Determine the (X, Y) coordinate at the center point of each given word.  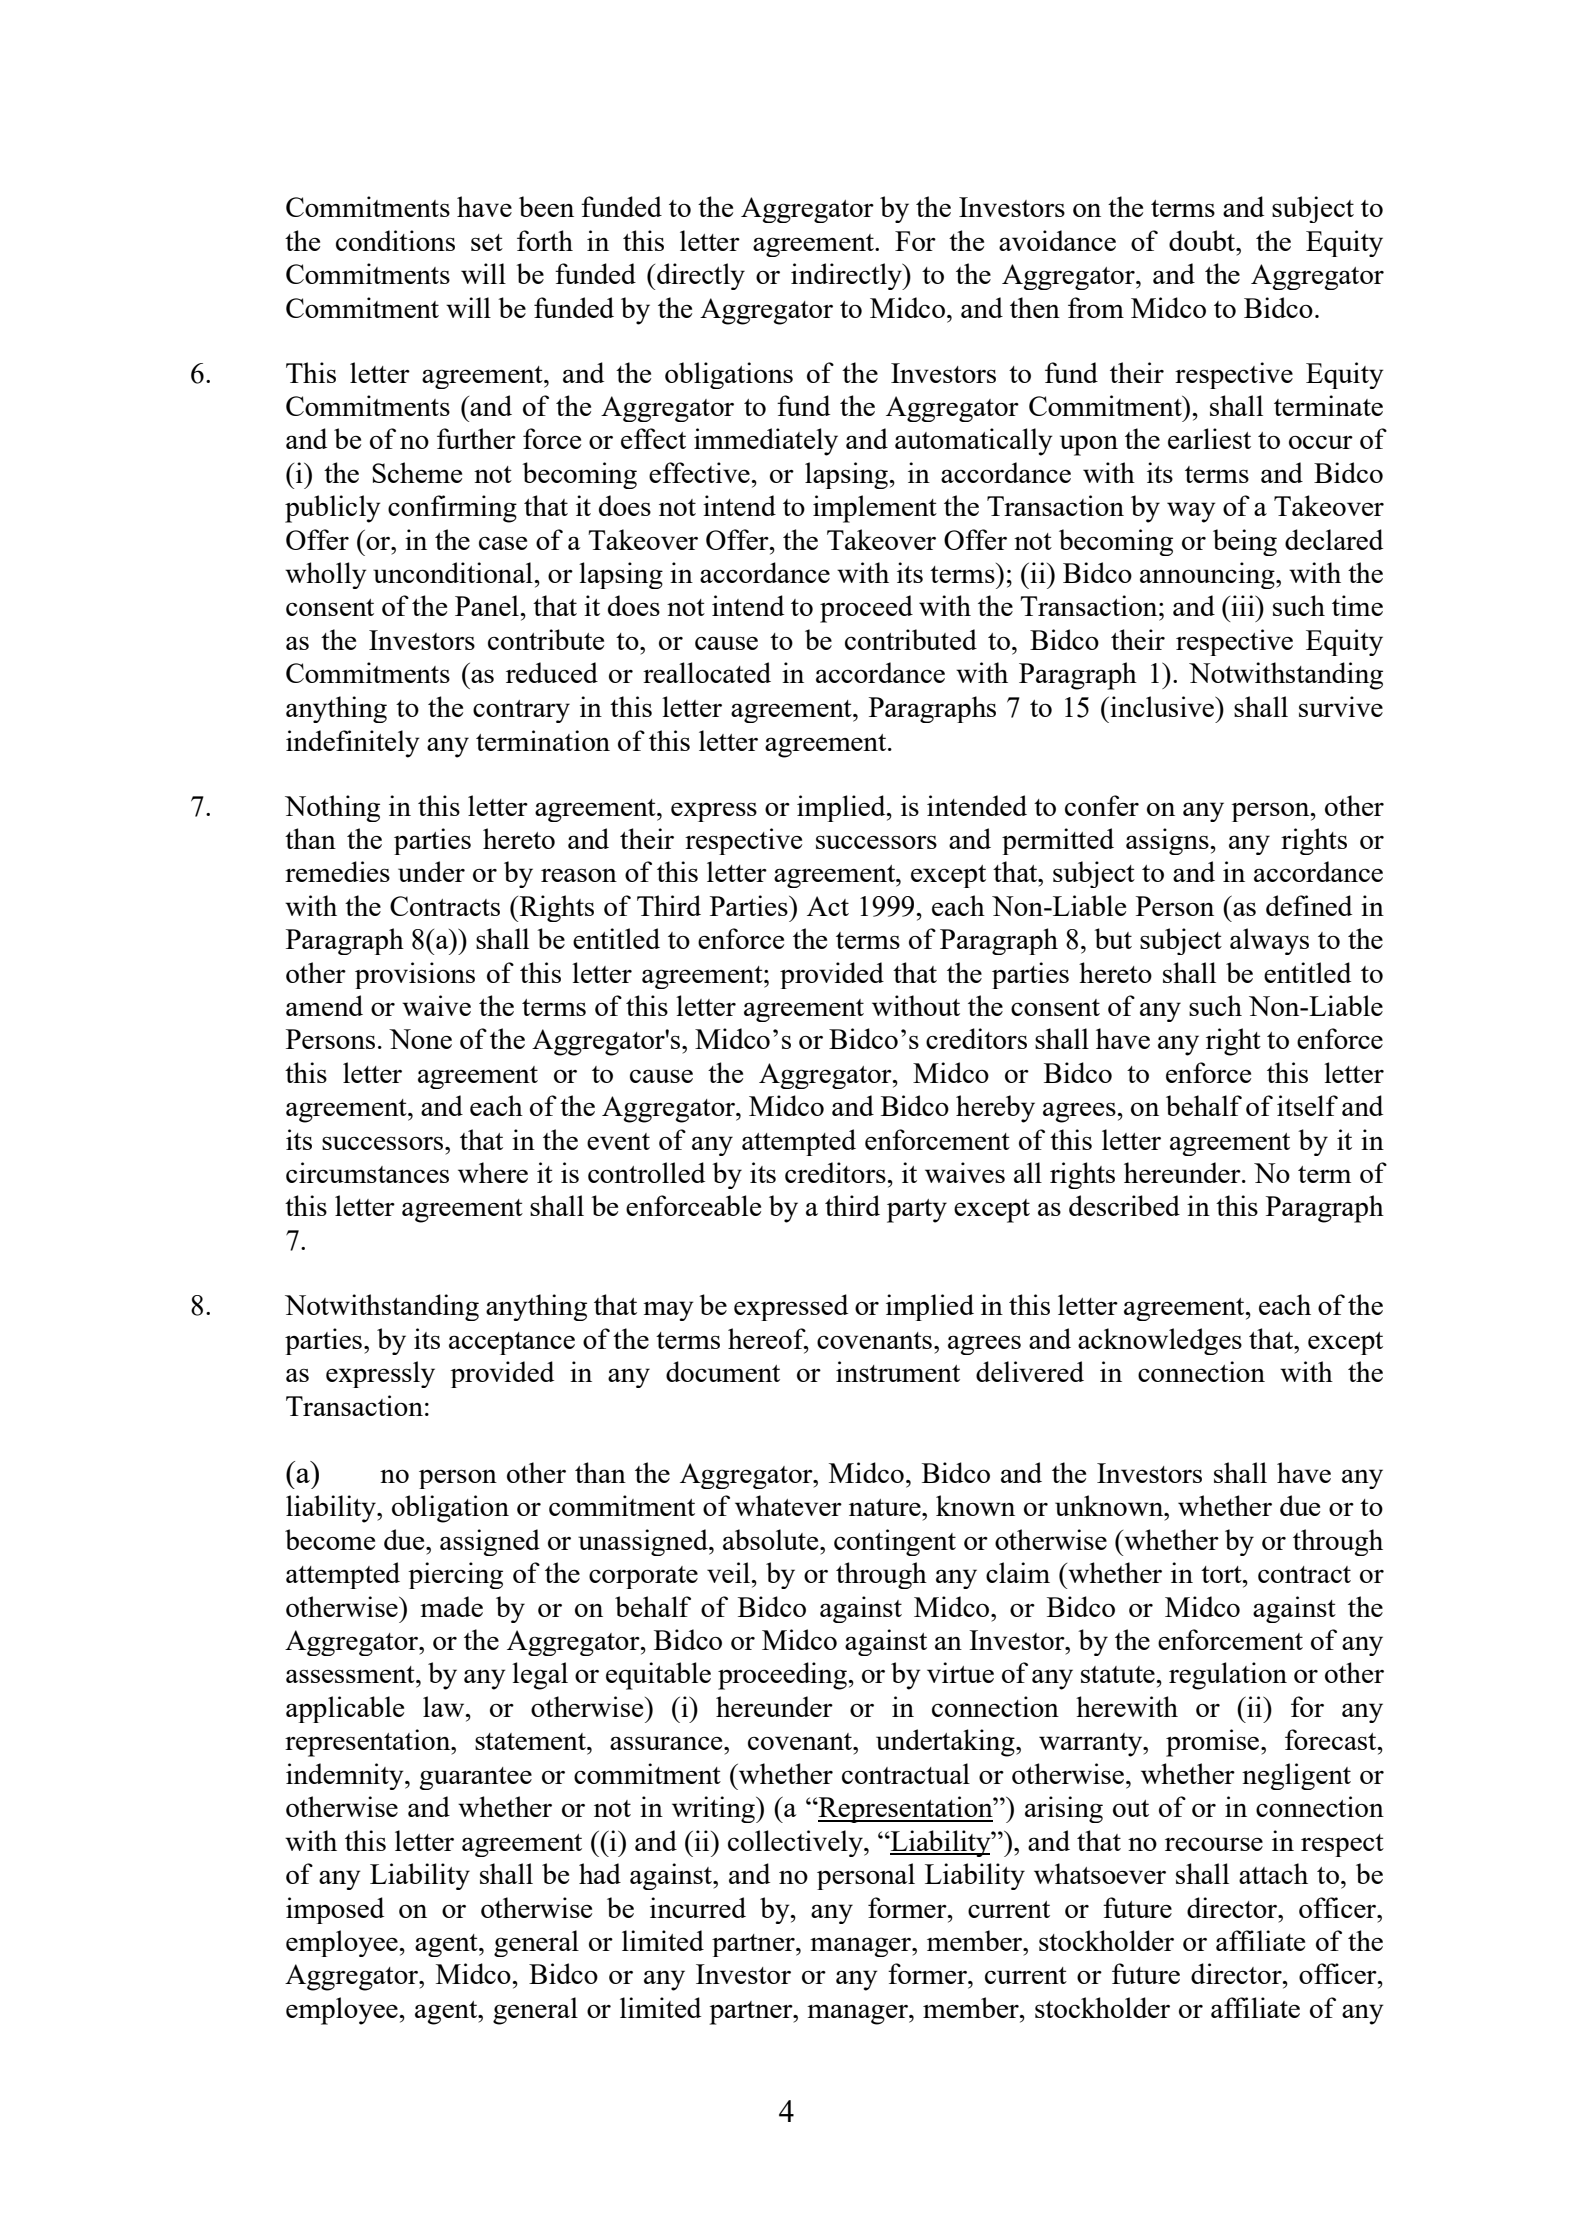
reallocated (707, 672)
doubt (1203, 240)
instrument (898, 1371)
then (1035, 307)
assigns (1168, 841)
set (487, 242)
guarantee (475, 1778)
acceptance (512, 1343)
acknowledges (1160, 1341)
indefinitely (353, 744)
